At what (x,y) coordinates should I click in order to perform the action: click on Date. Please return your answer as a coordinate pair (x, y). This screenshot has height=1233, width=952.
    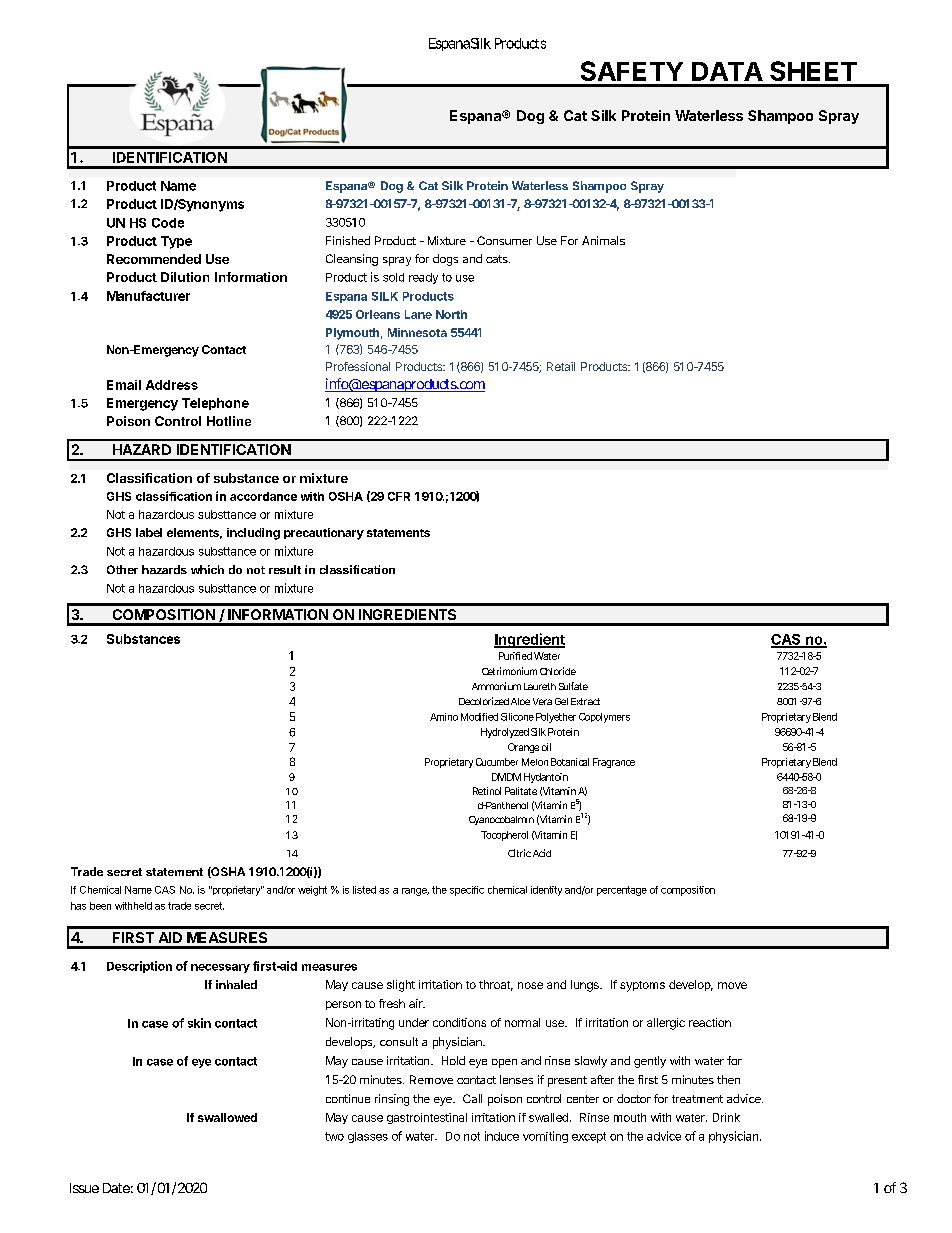
    Looking at the image, I should click on (116, 1188).
